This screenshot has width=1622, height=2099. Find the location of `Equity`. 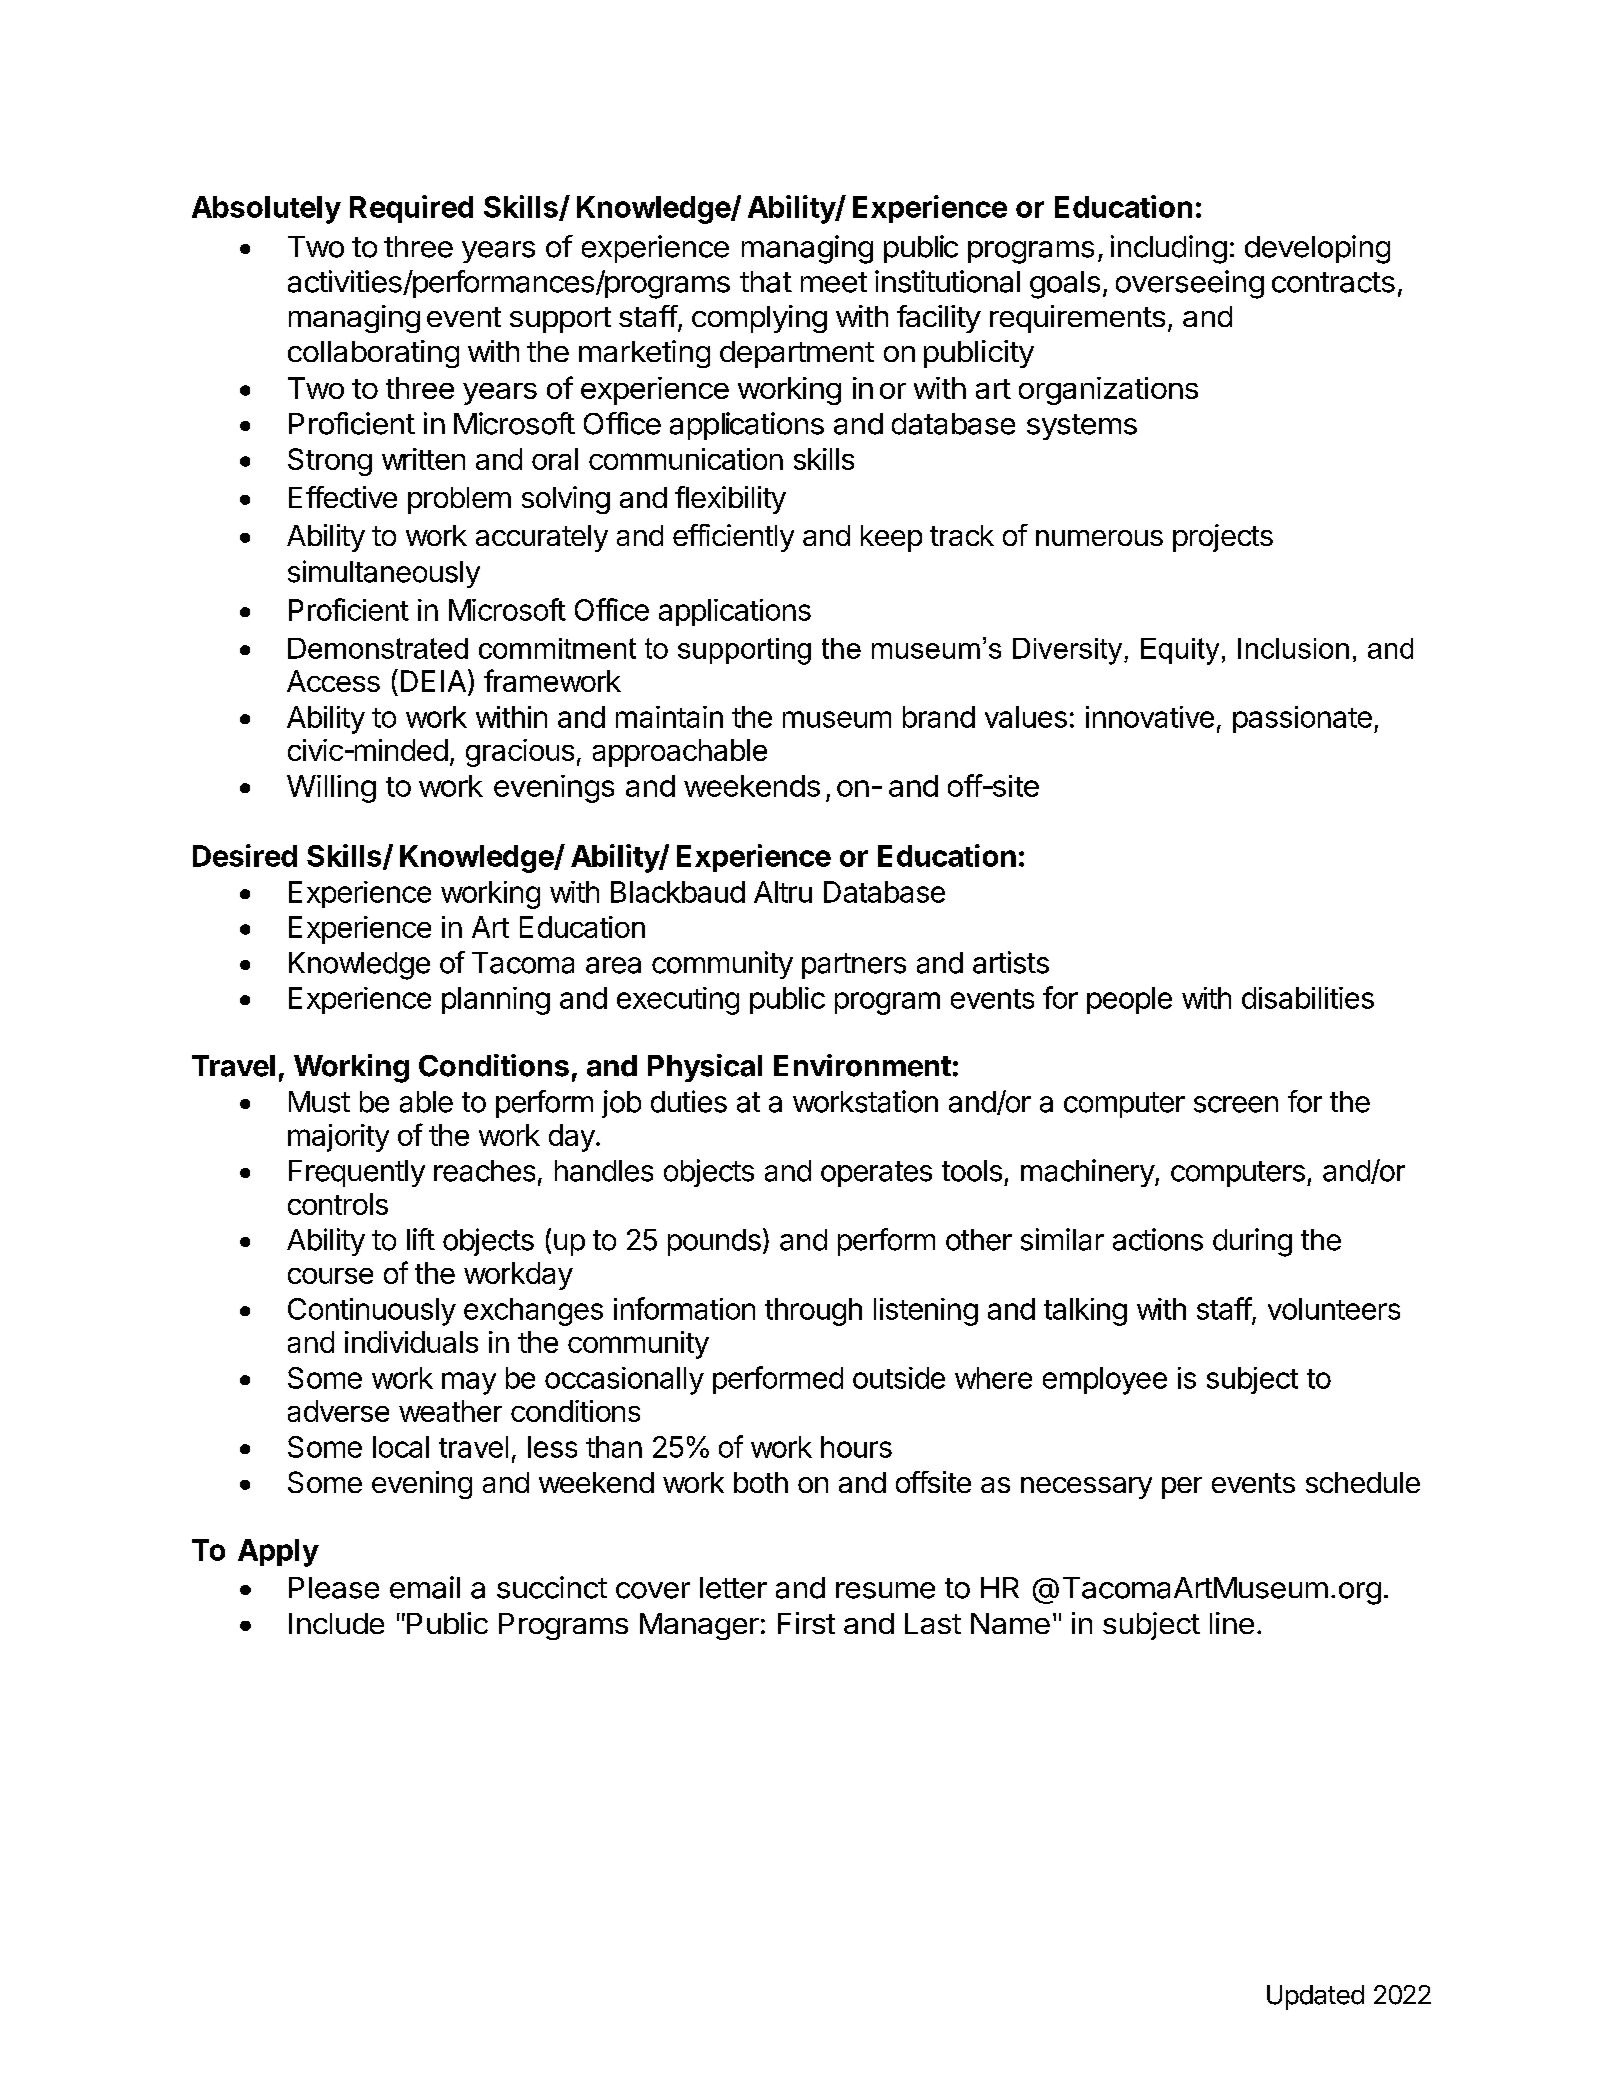

Equity is located at coordinates (1180, 651).
